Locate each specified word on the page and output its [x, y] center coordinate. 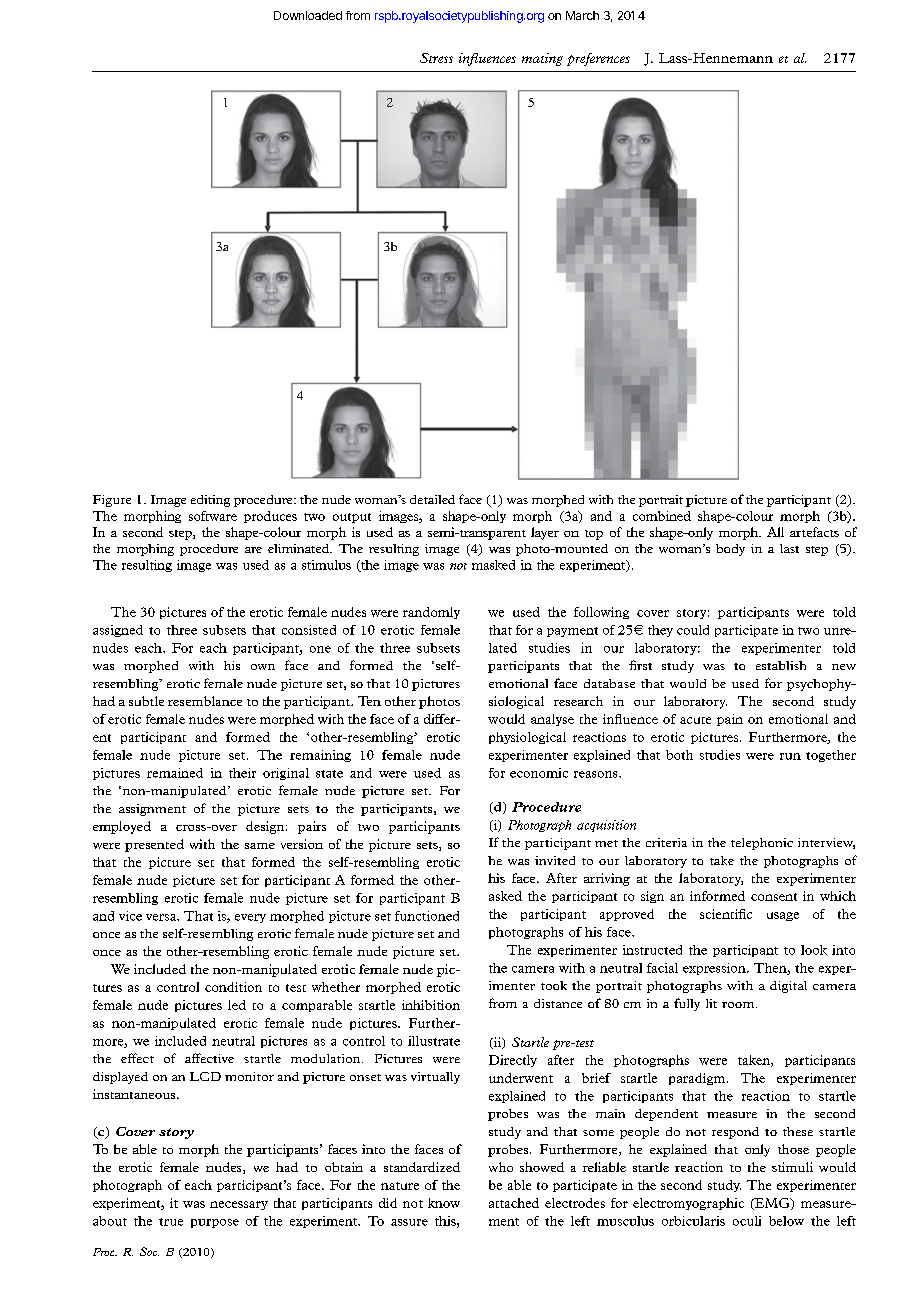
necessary [239, 1205]
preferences [598, 59]
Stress [436, 58]
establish [781, 665]
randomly [431, 613]
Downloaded [308, 15]
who [501, 1167]
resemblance [205, 701]
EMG [772, 1204]
